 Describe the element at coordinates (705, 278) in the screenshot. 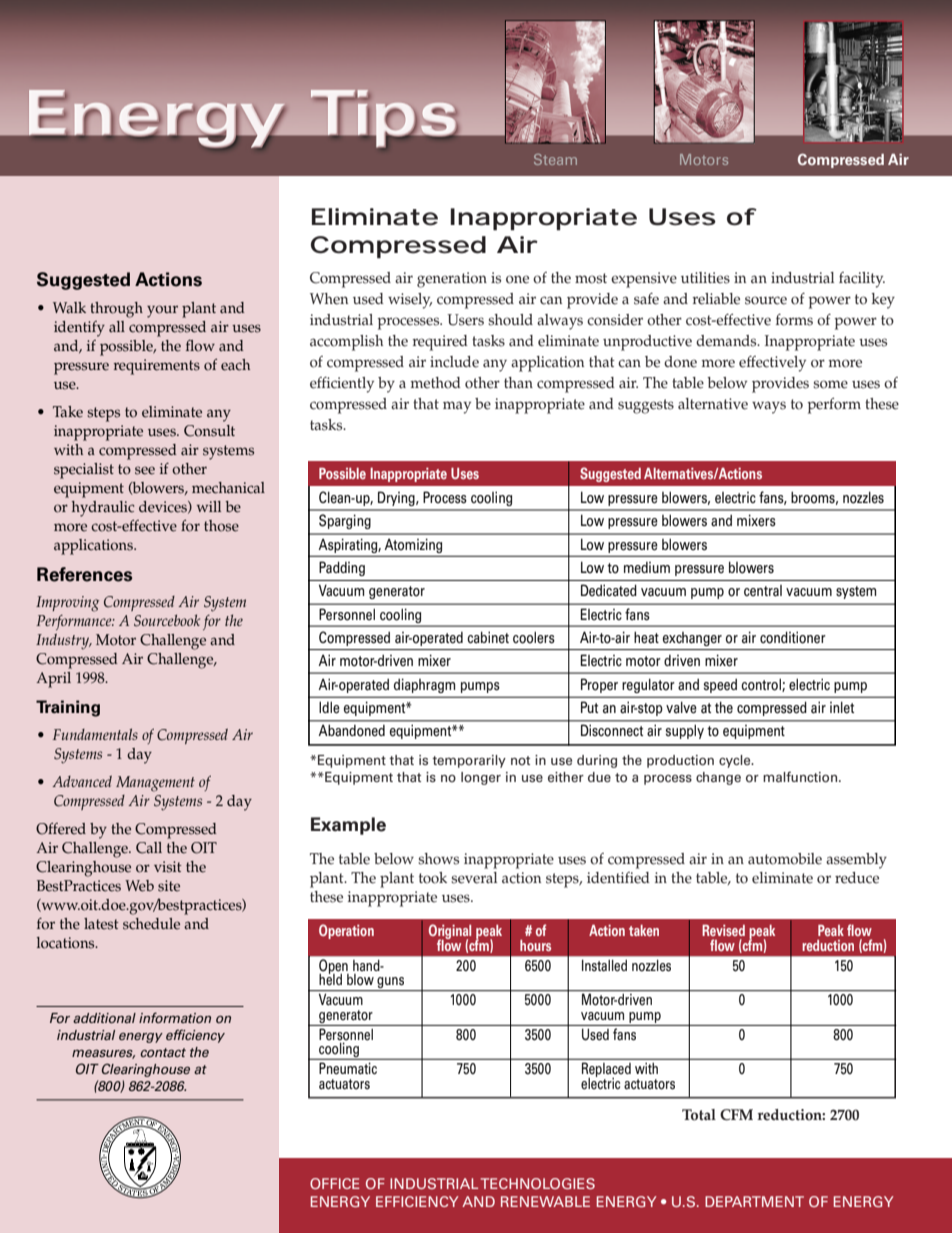

I see `utilities` at that location.
